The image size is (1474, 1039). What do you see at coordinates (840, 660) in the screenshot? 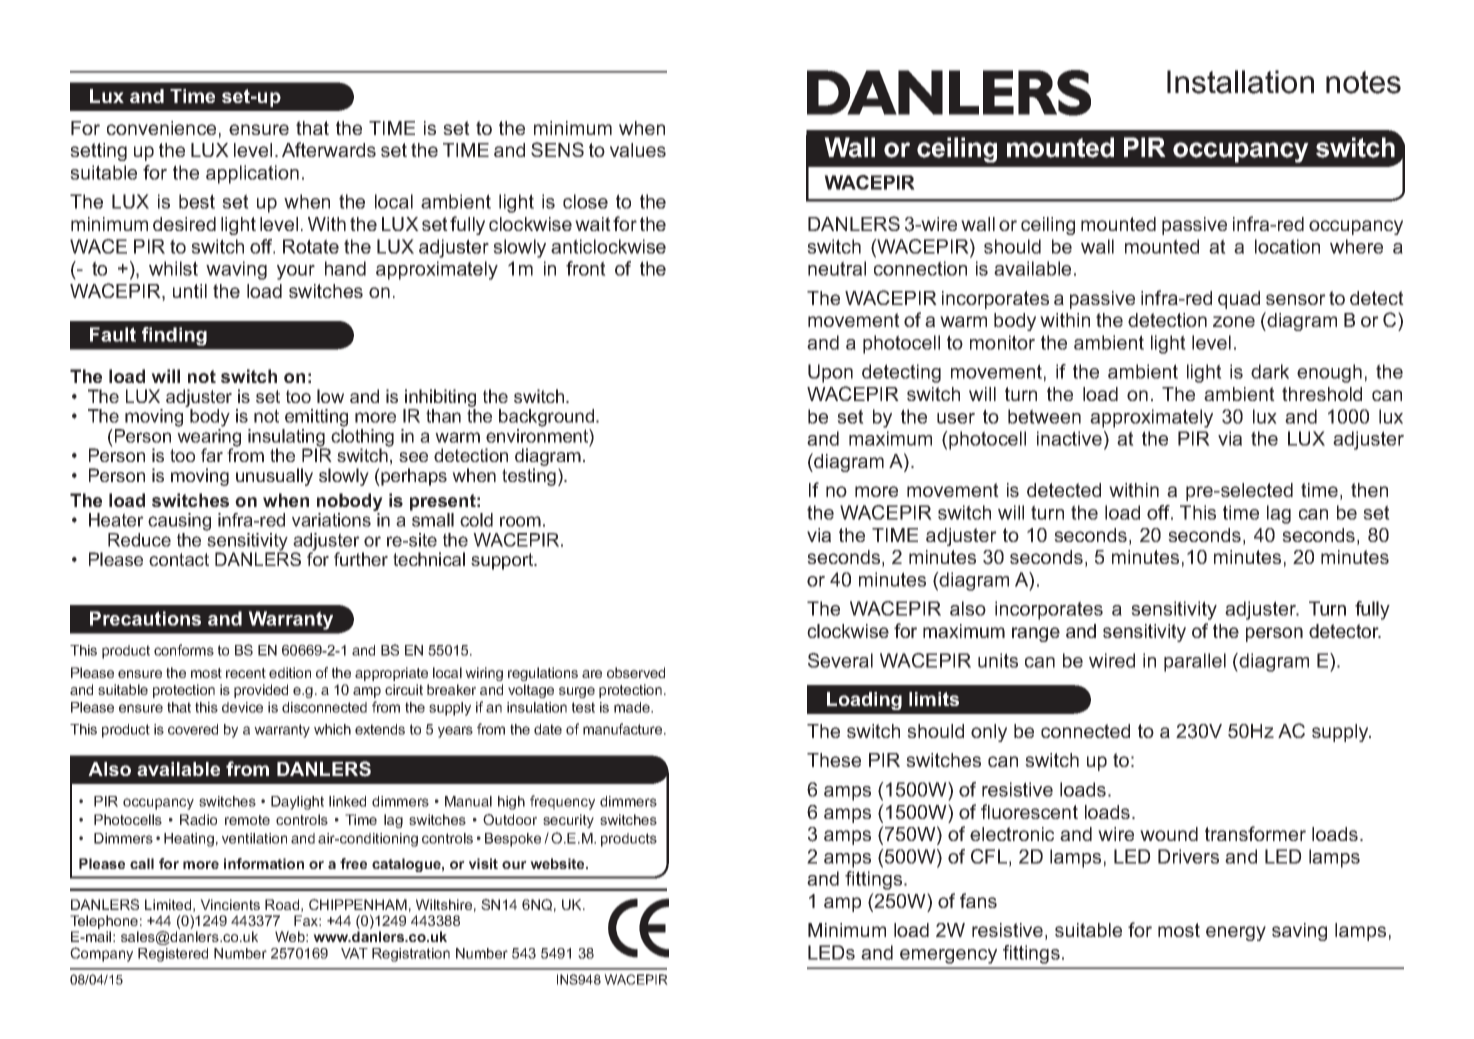
I see `Several` at bounding box center [840, 660].
